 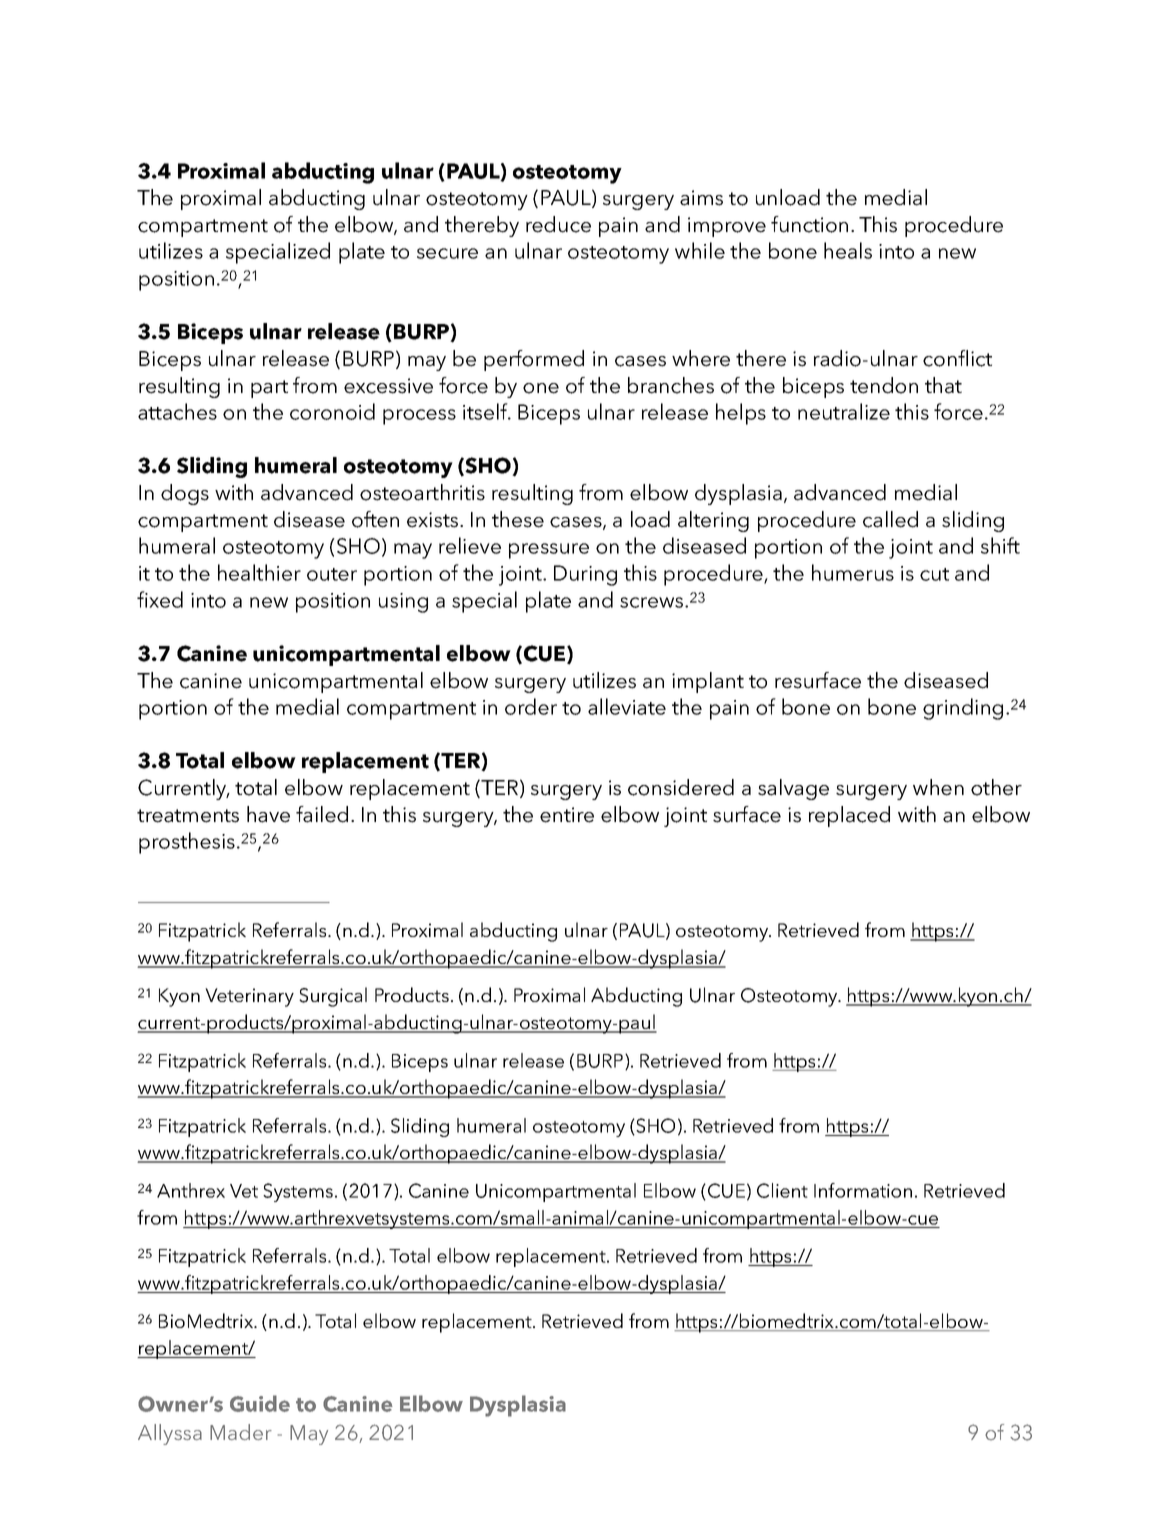 I want to click on these, so click(x=518, y=519).
